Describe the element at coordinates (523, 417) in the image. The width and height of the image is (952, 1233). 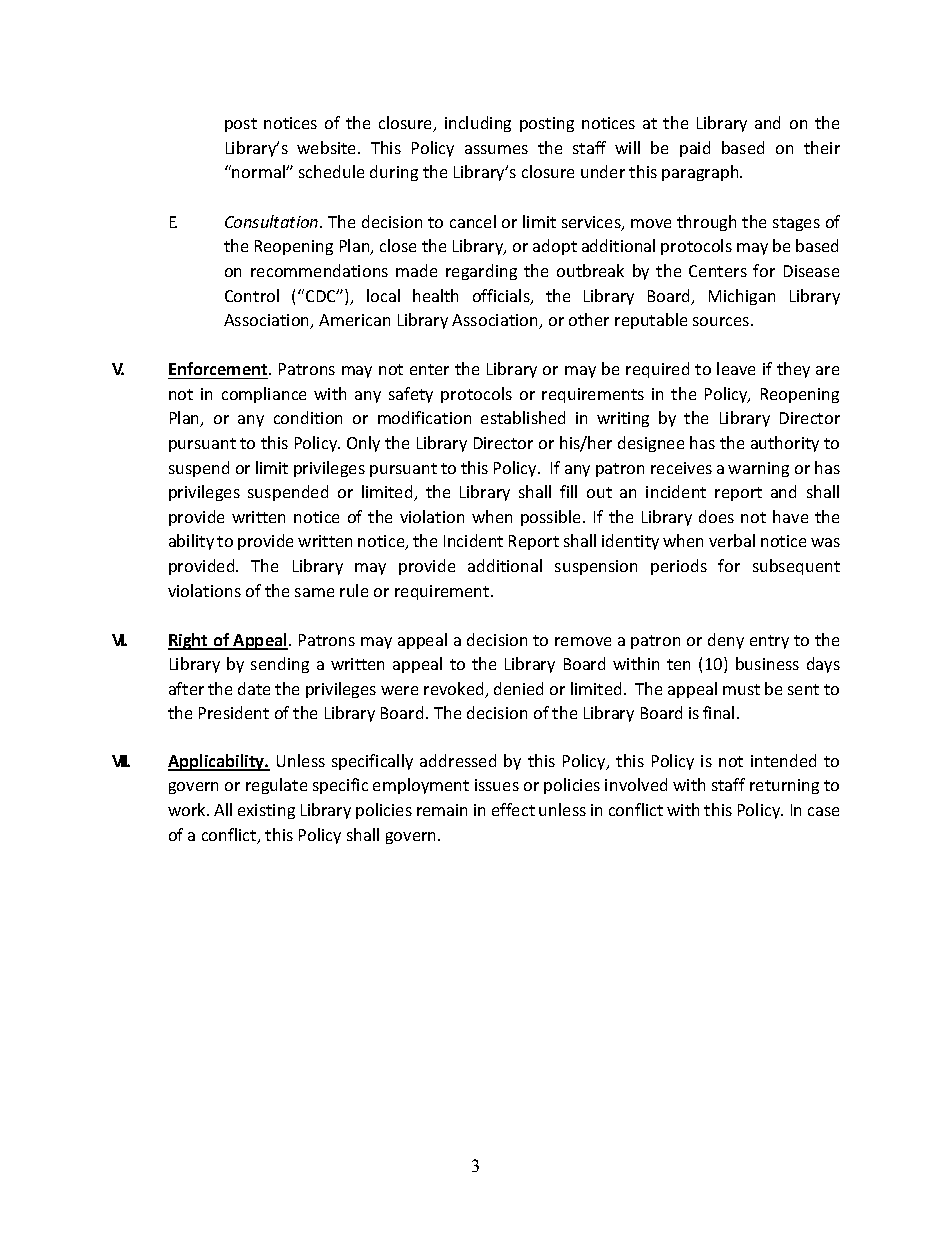
I see `established` at that location.
